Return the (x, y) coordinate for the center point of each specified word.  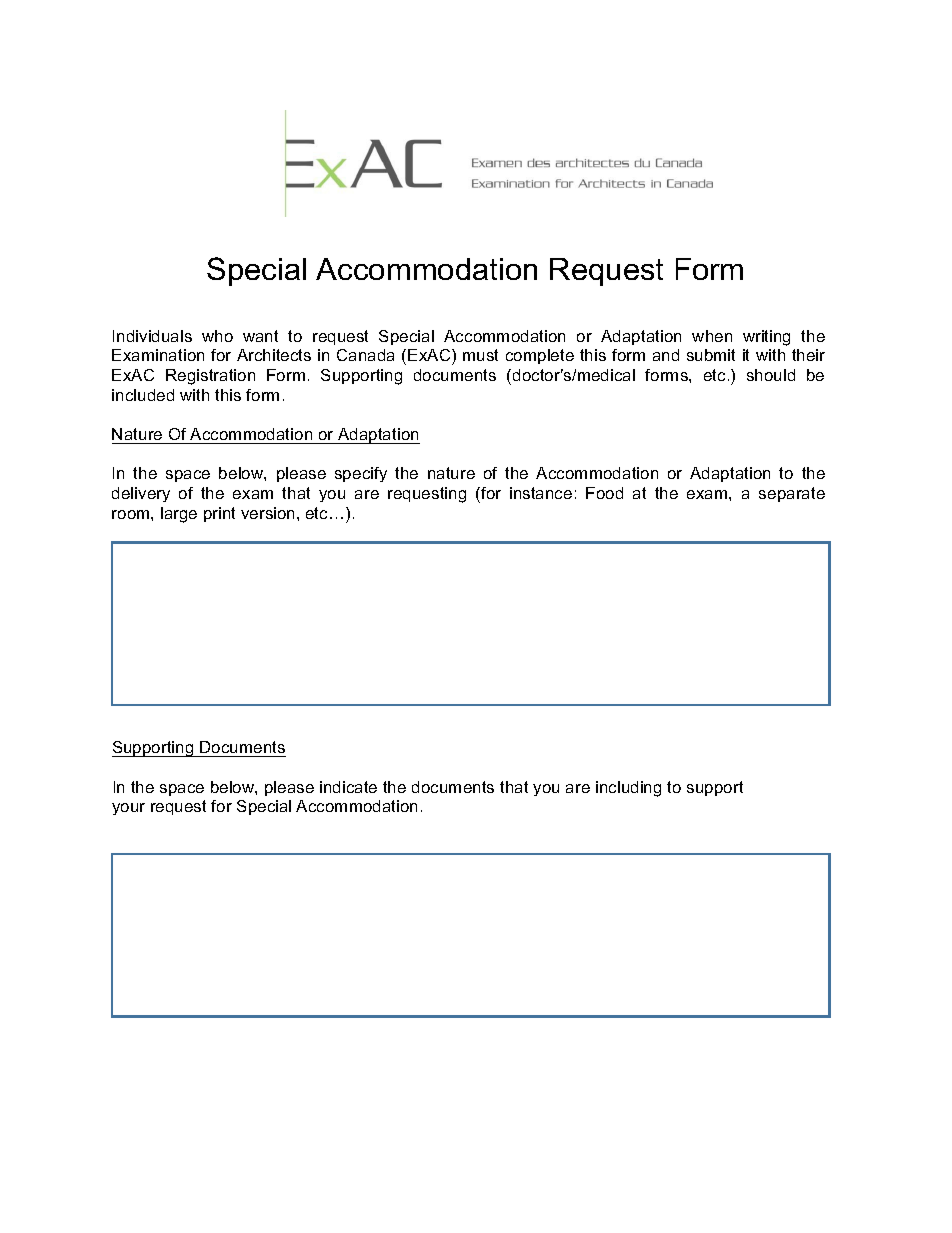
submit (711, 355)
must (480, 355)
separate (792, 494)
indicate (348, 787)
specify (361, 474)
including (628, 789)
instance (541, 493)
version (269, 513)
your (128, 809)
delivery (141, 494)
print (219, 514)
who (217, 336)
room (132, 514)
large (179, 515)
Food (604, 493)
